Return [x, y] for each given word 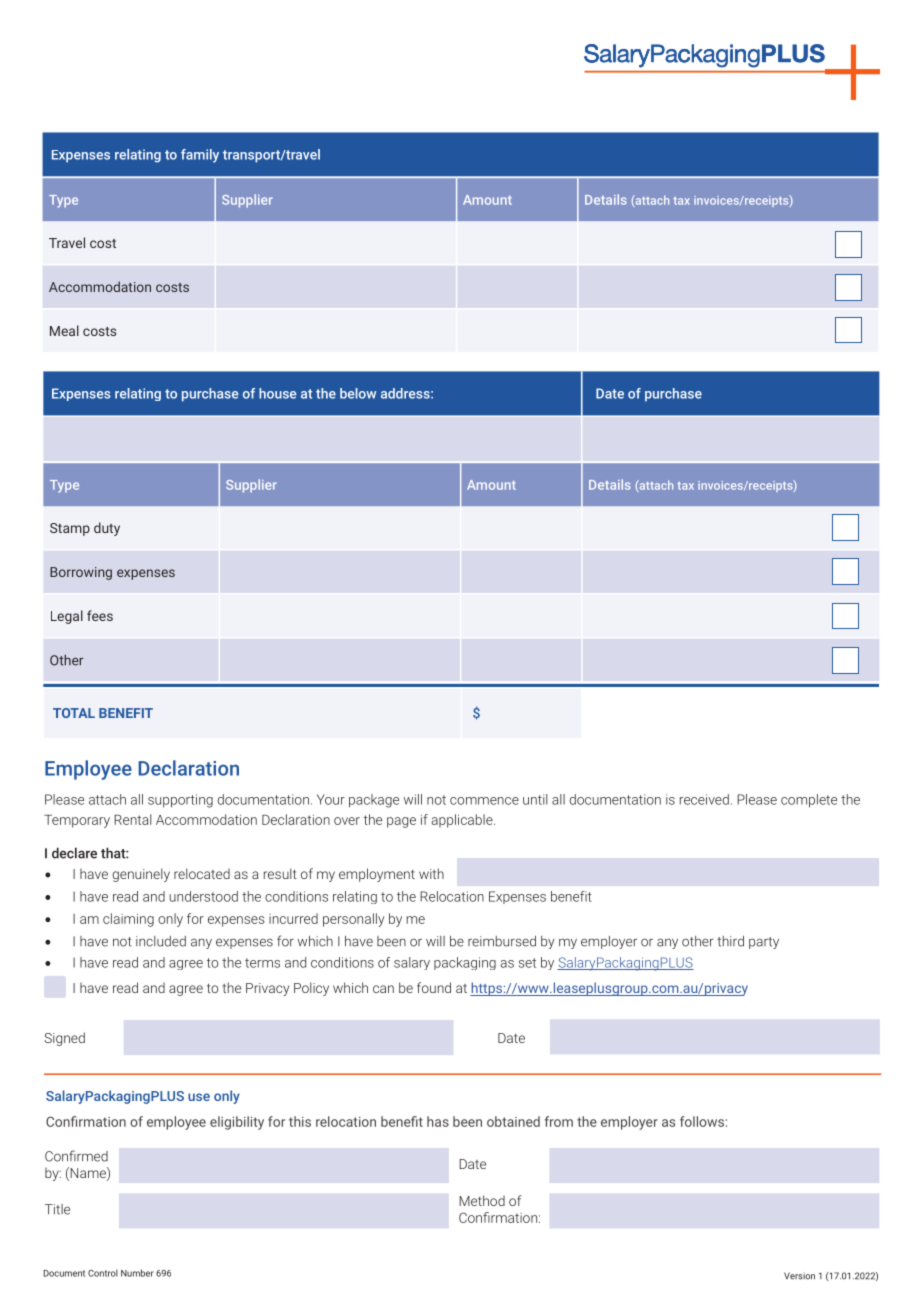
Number [137, 1273]
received [704, 799]
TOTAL [74, 713]
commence [484, 801]
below [358, 393]
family [200, 156]
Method [482, 1200]
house [277, 393]
